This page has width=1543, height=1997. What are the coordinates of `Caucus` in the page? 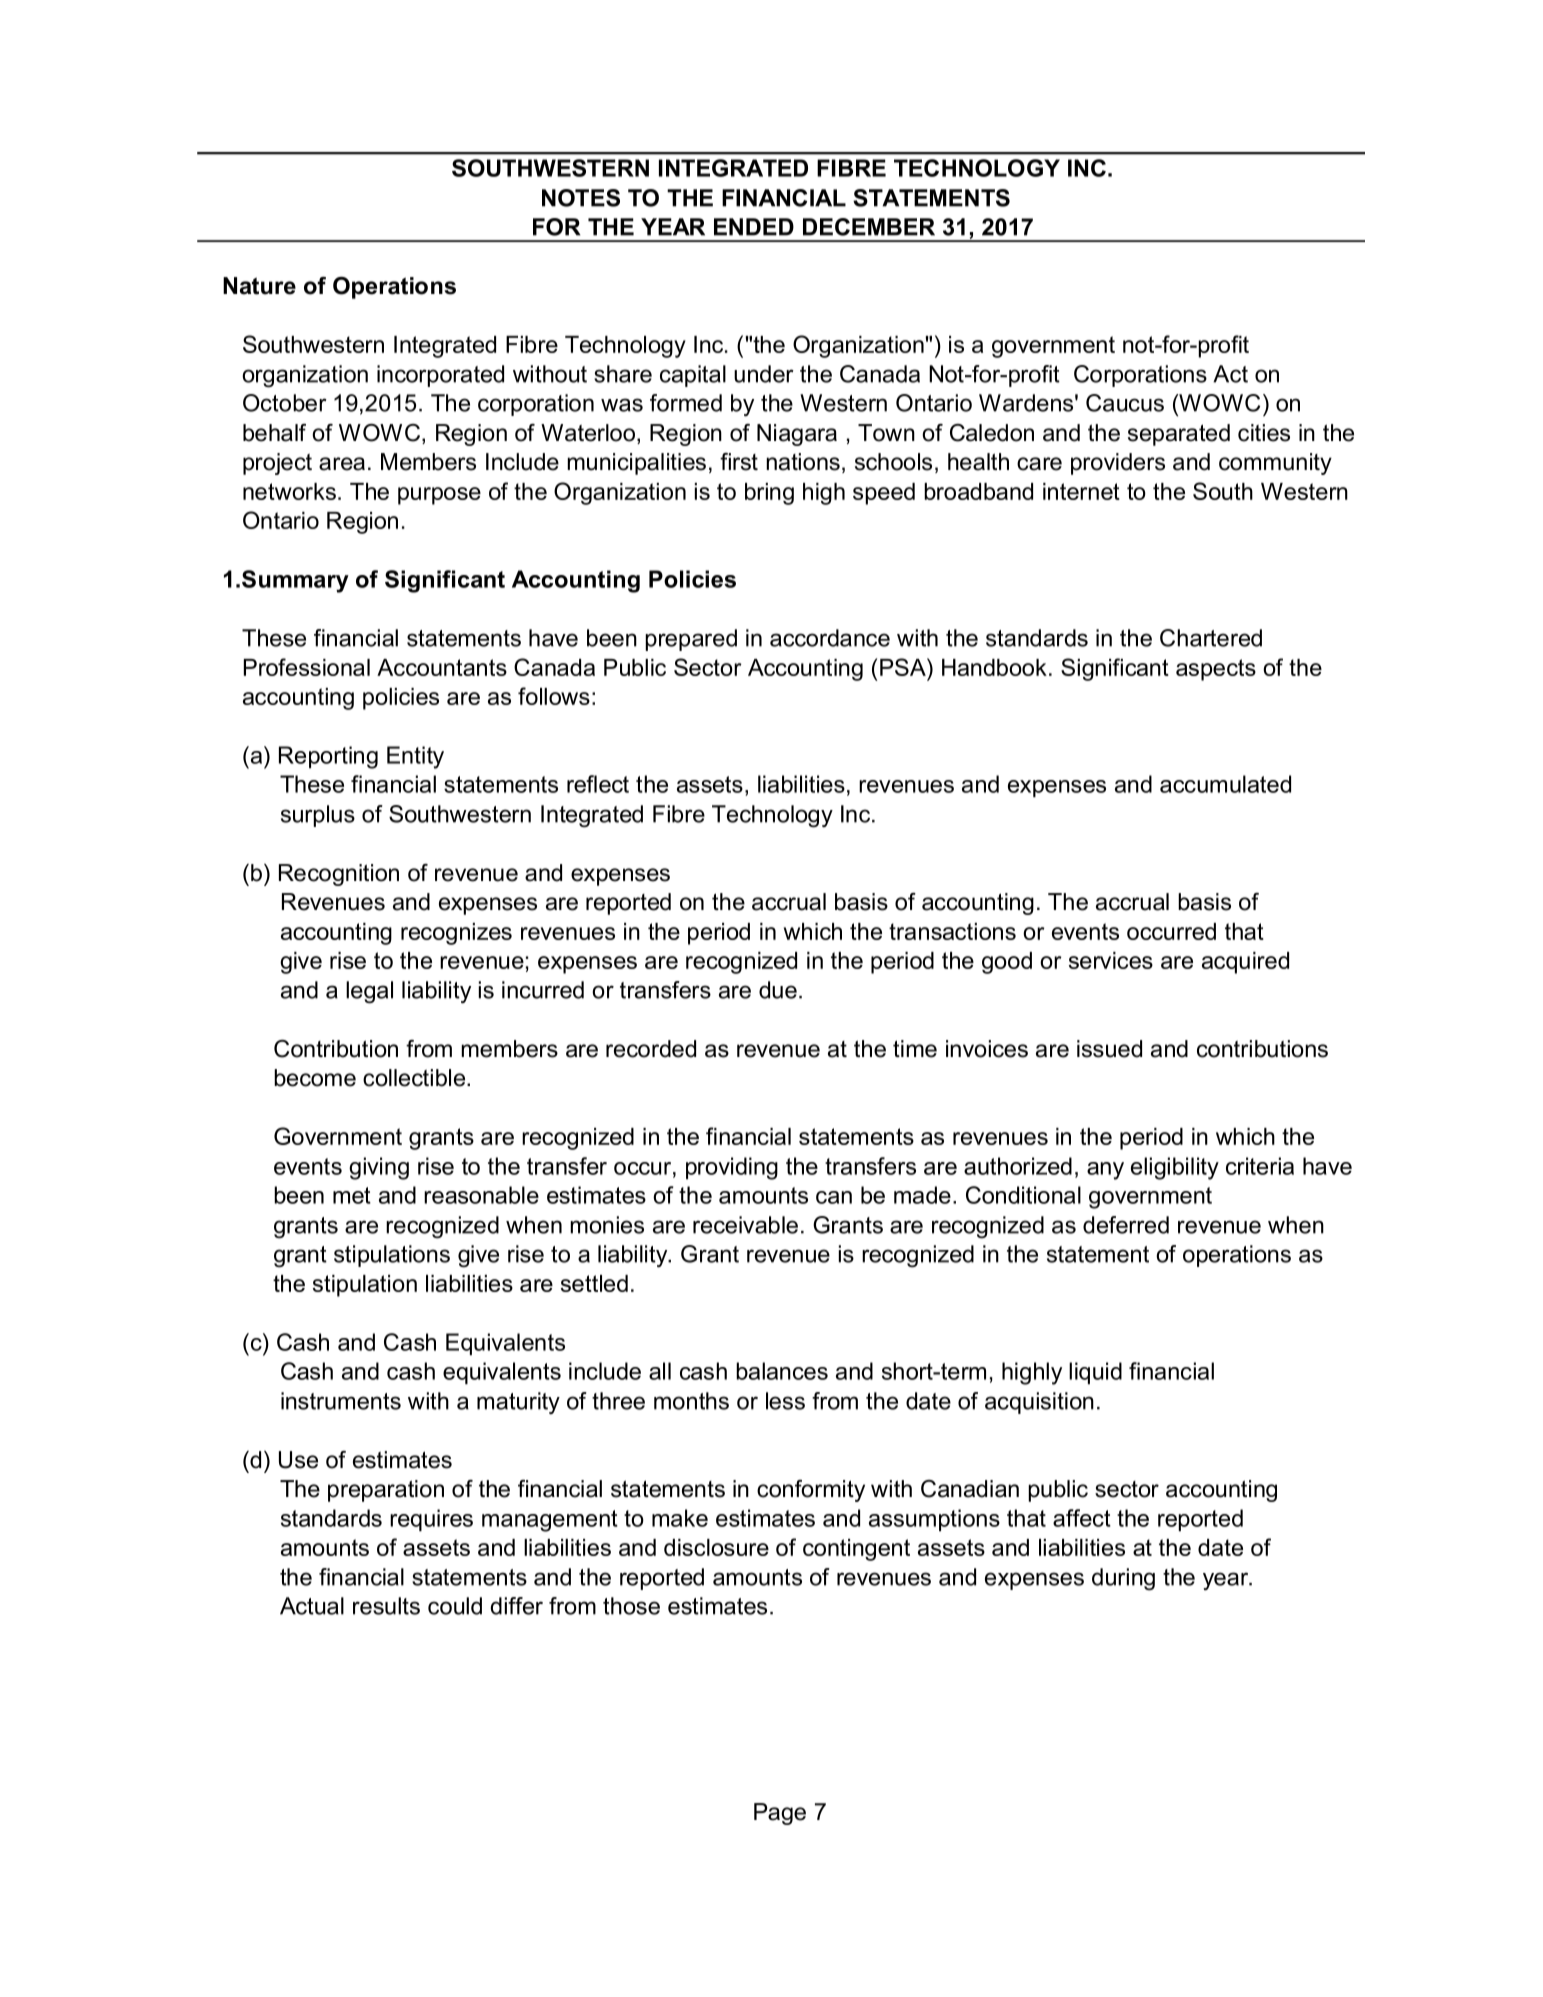 It's located at (1125, 403).
